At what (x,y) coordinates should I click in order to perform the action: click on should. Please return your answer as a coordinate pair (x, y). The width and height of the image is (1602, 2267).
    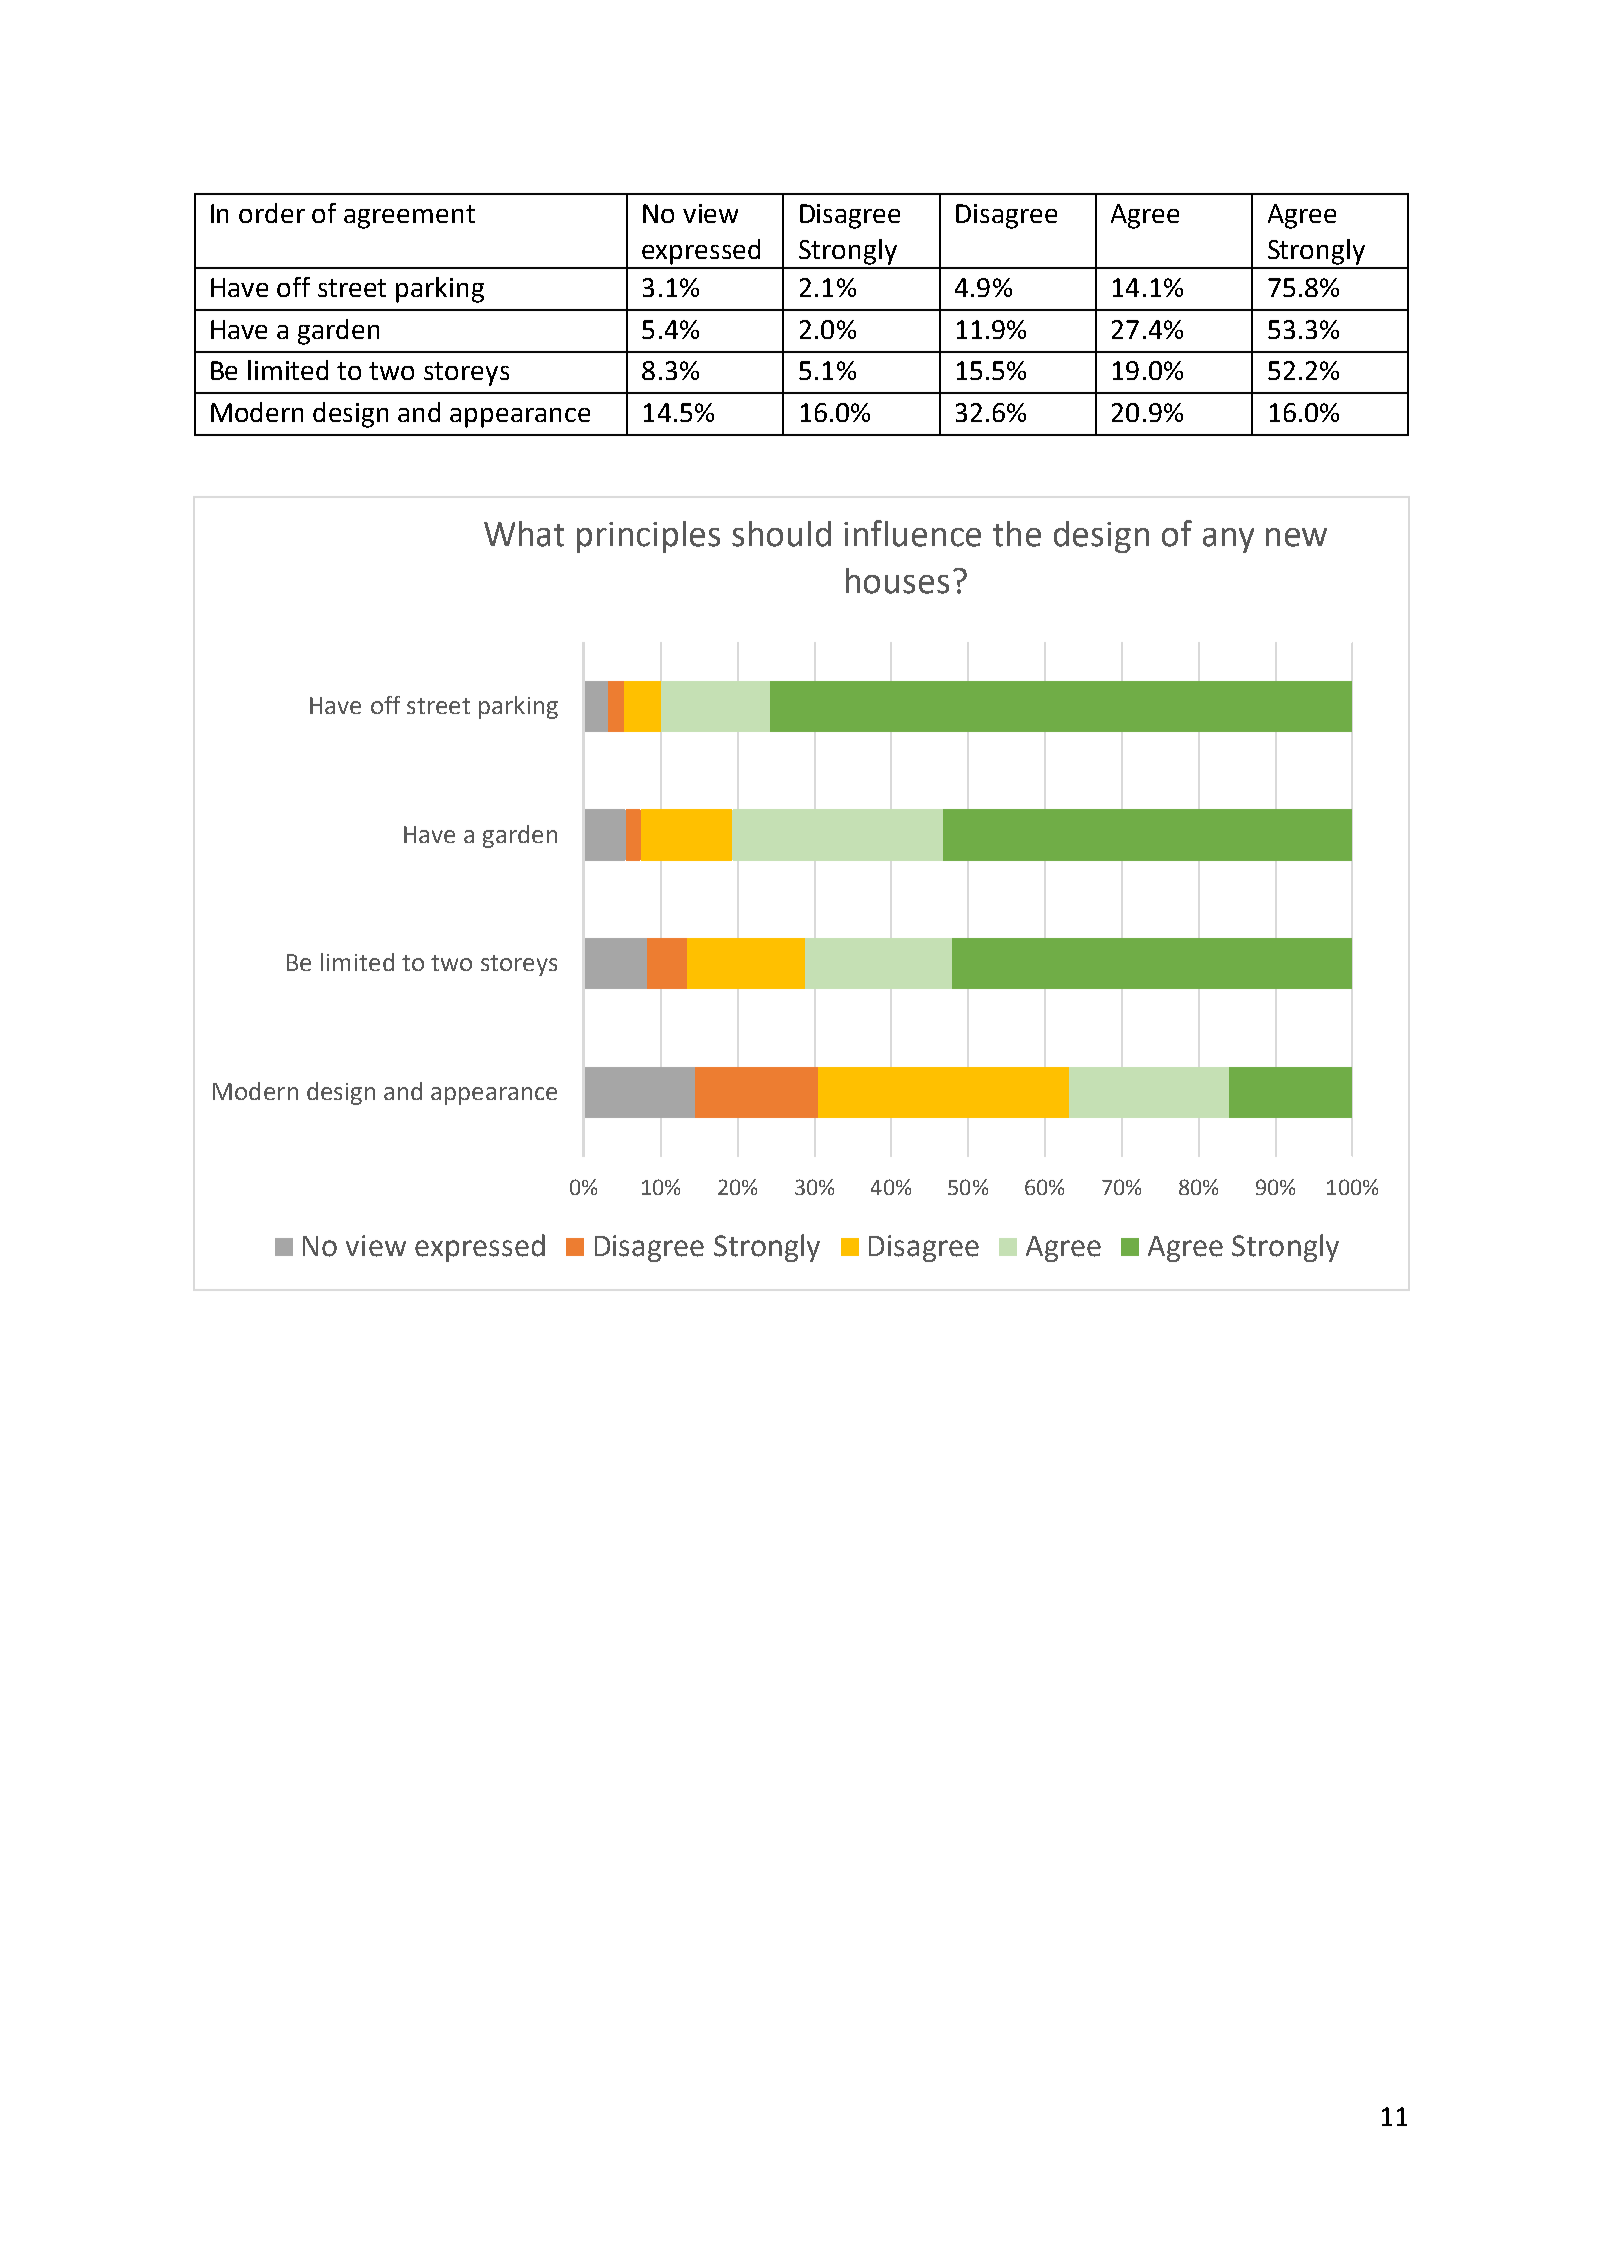
    Looking at the image, I should click on (781, 534).
